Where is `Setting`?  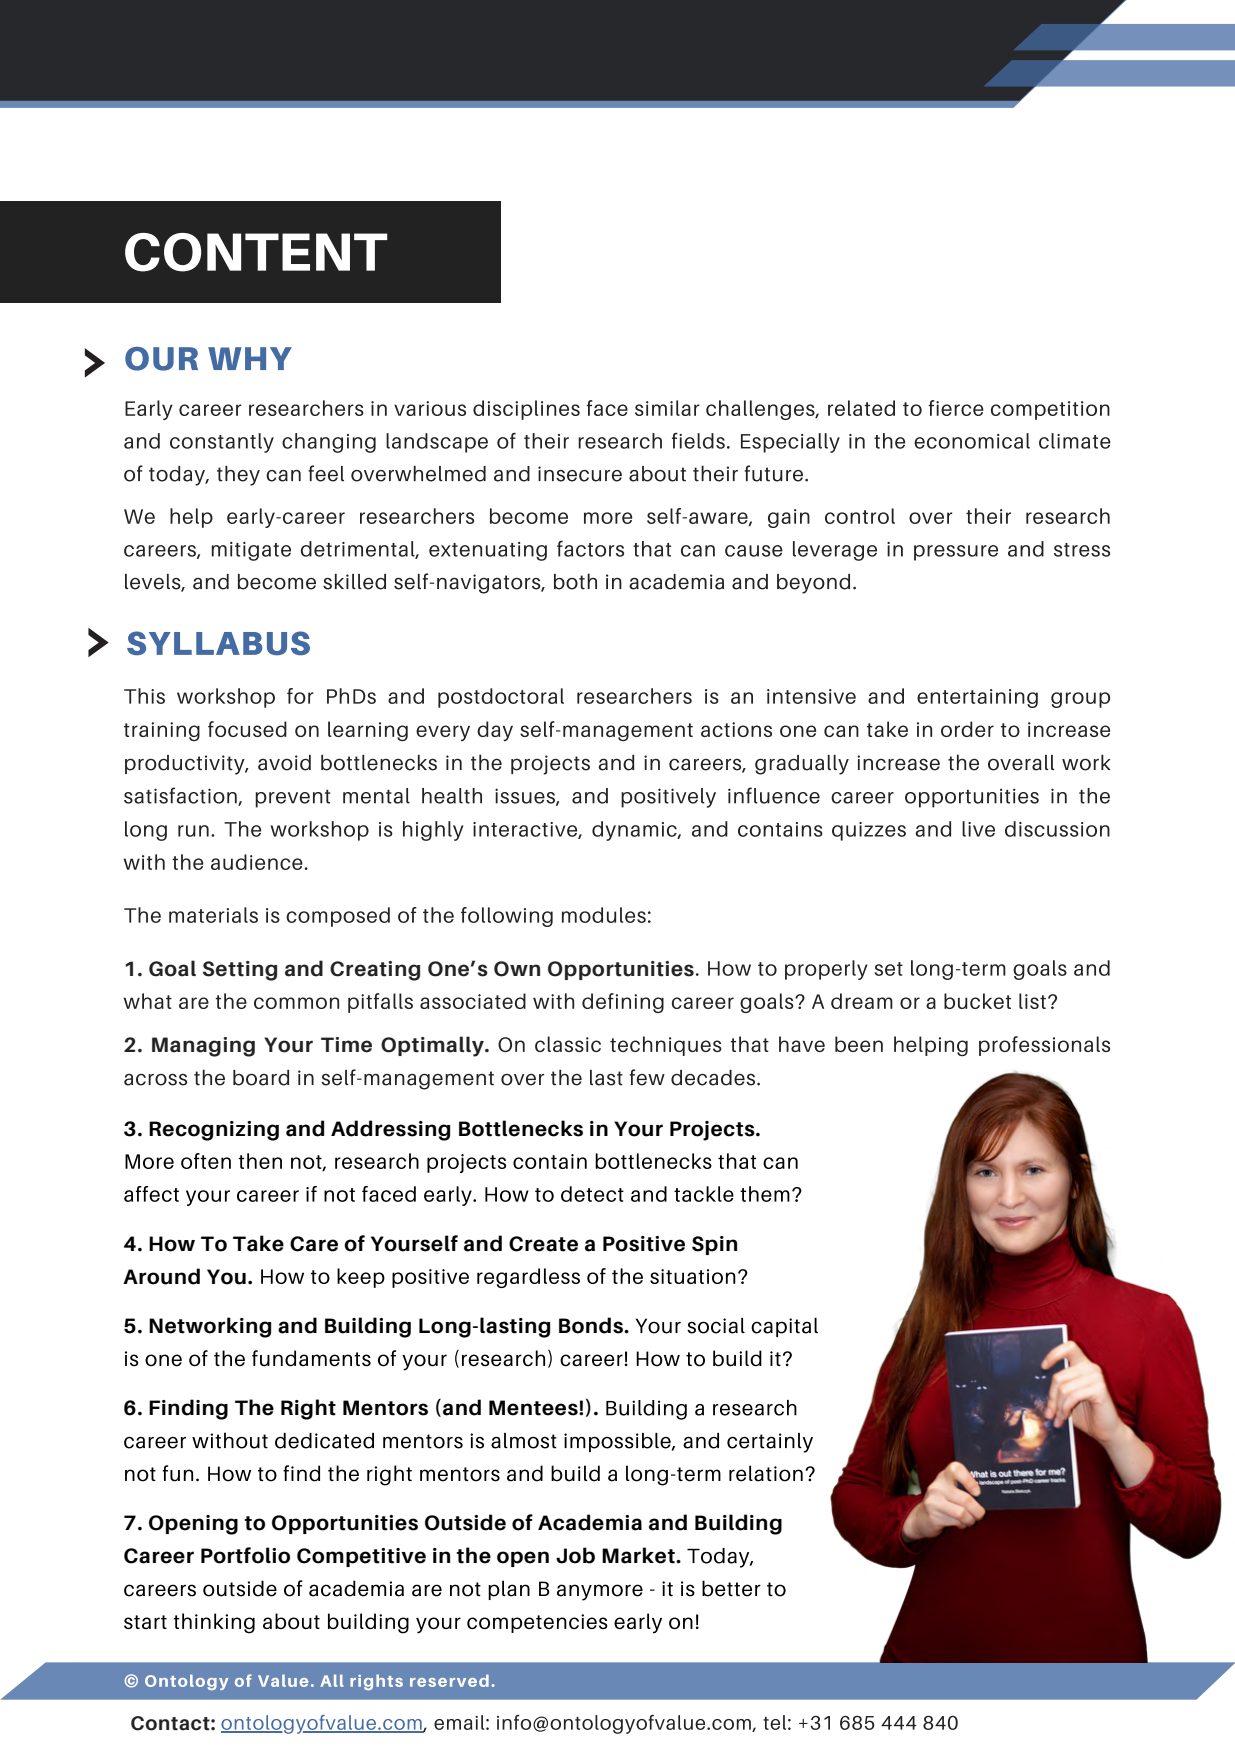
Setting is located at coordinates (240, 971).
